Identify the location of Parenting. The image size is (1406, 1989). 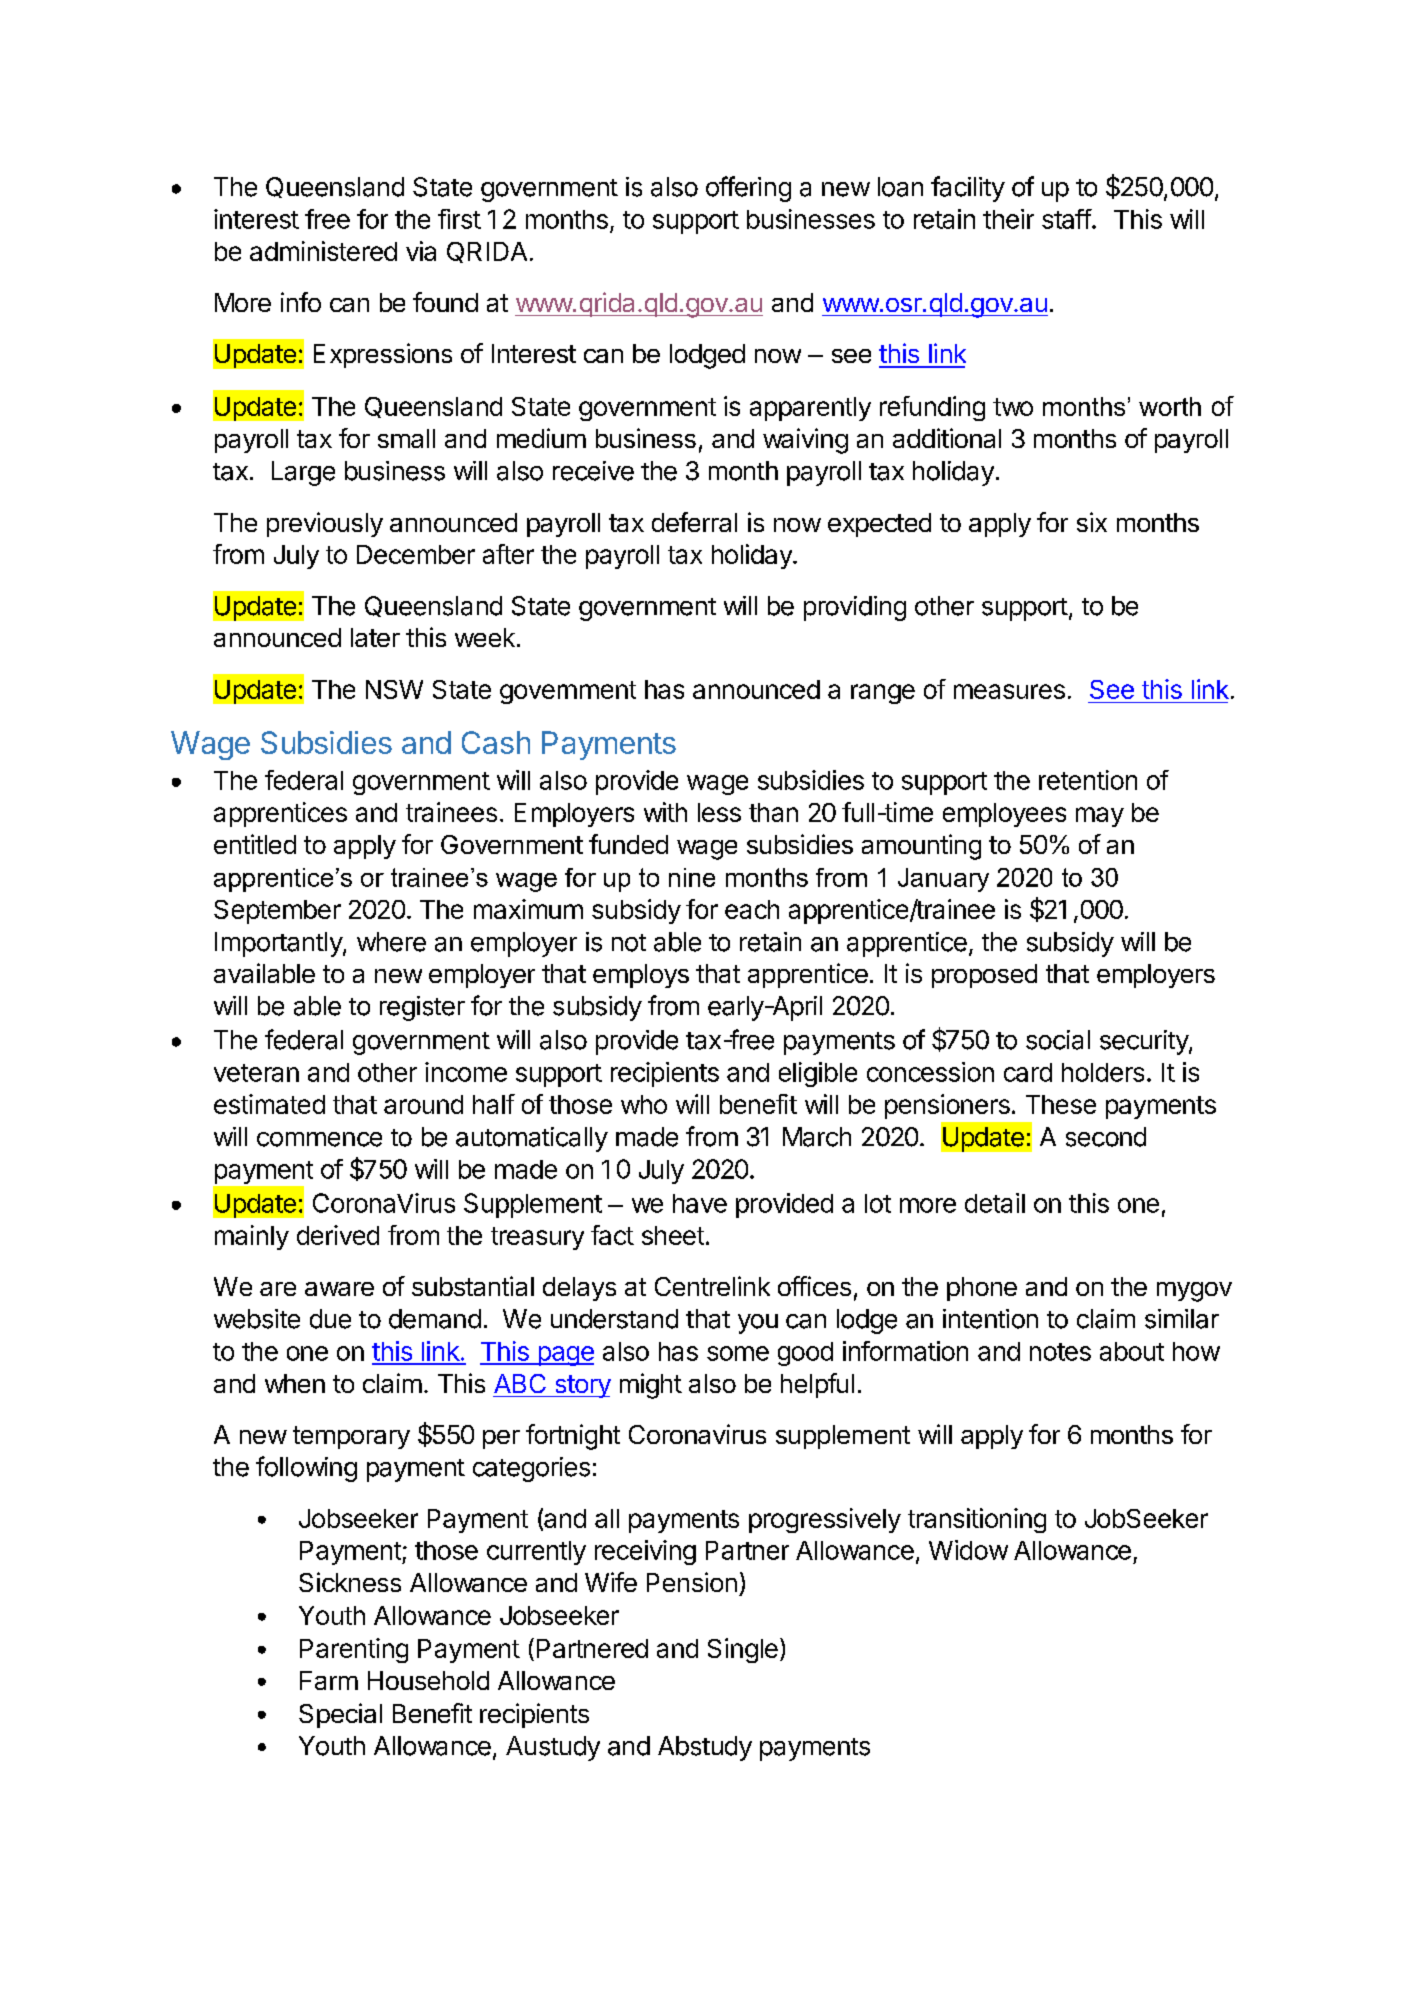
(354, 1650).
